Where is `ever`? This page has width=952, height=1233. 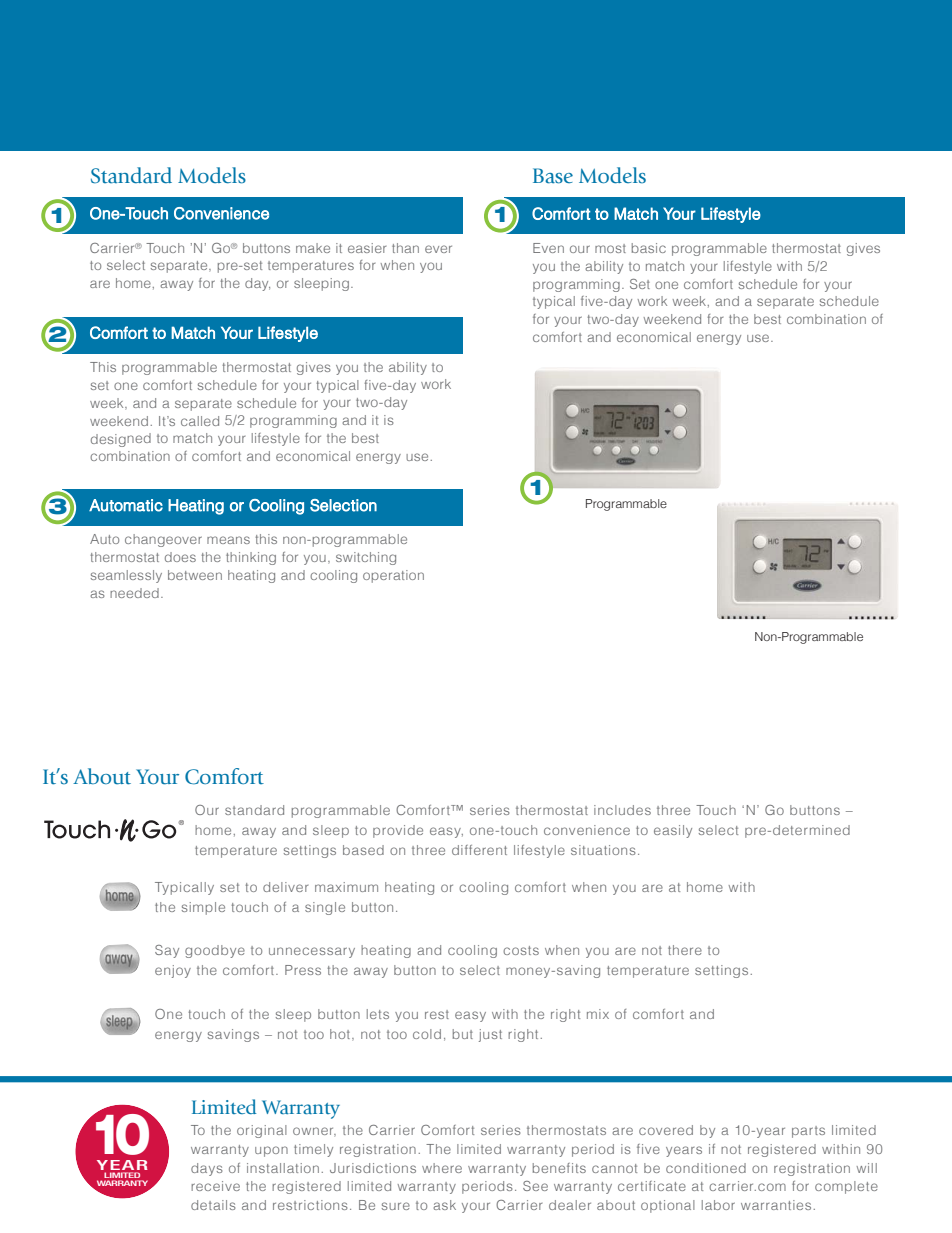
ever is located at coordinates (438, 249).
